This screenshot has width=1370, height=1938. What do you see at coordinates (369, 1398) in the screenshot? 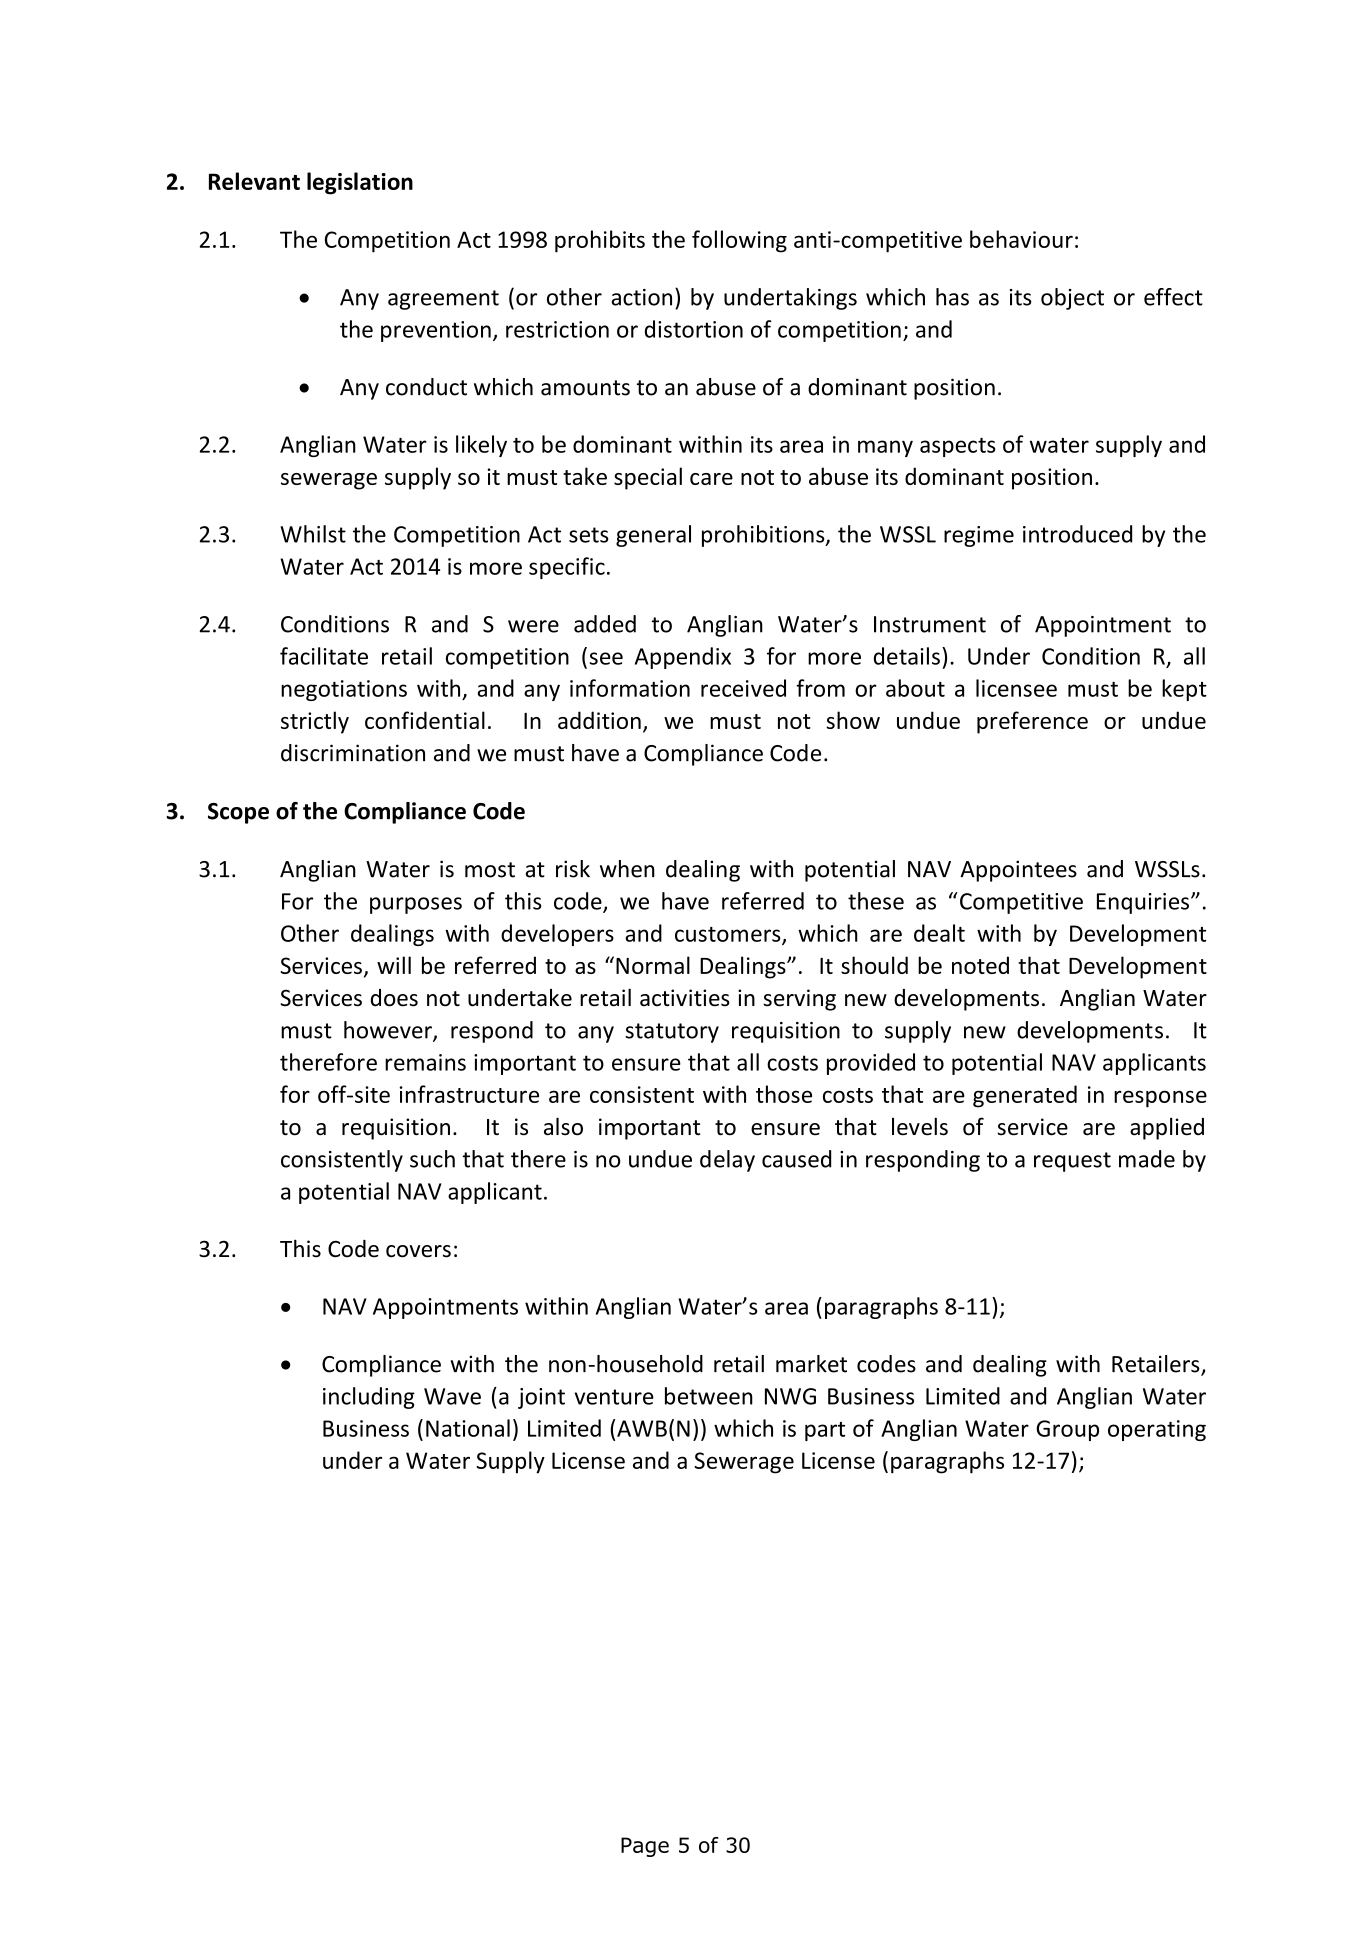
I see `including` at bounding box center [369, 1398].
